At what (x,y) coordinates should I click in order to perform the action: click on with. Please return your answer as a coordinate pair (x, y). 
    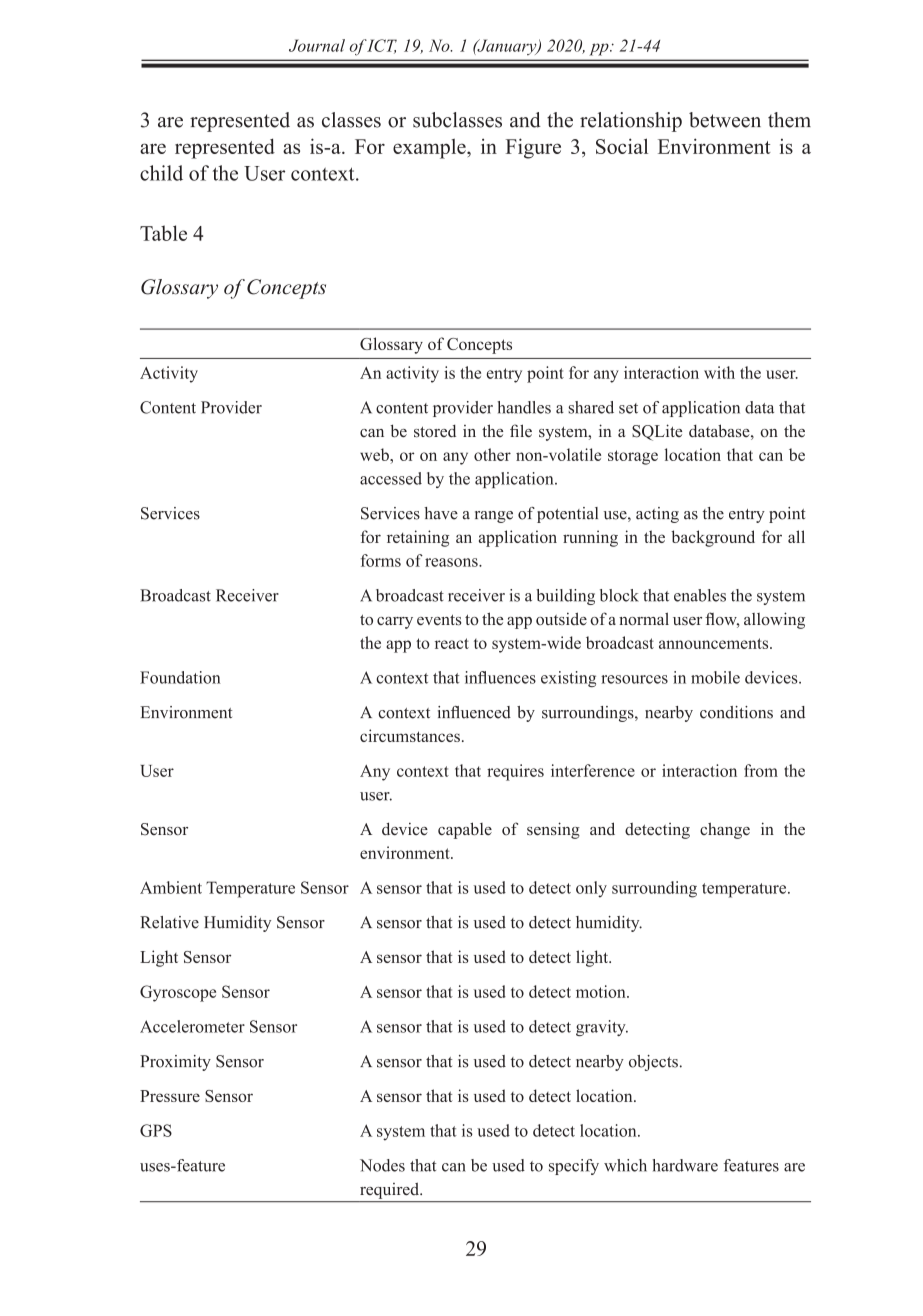
    Looking at the image, I should click on (719, 372).
